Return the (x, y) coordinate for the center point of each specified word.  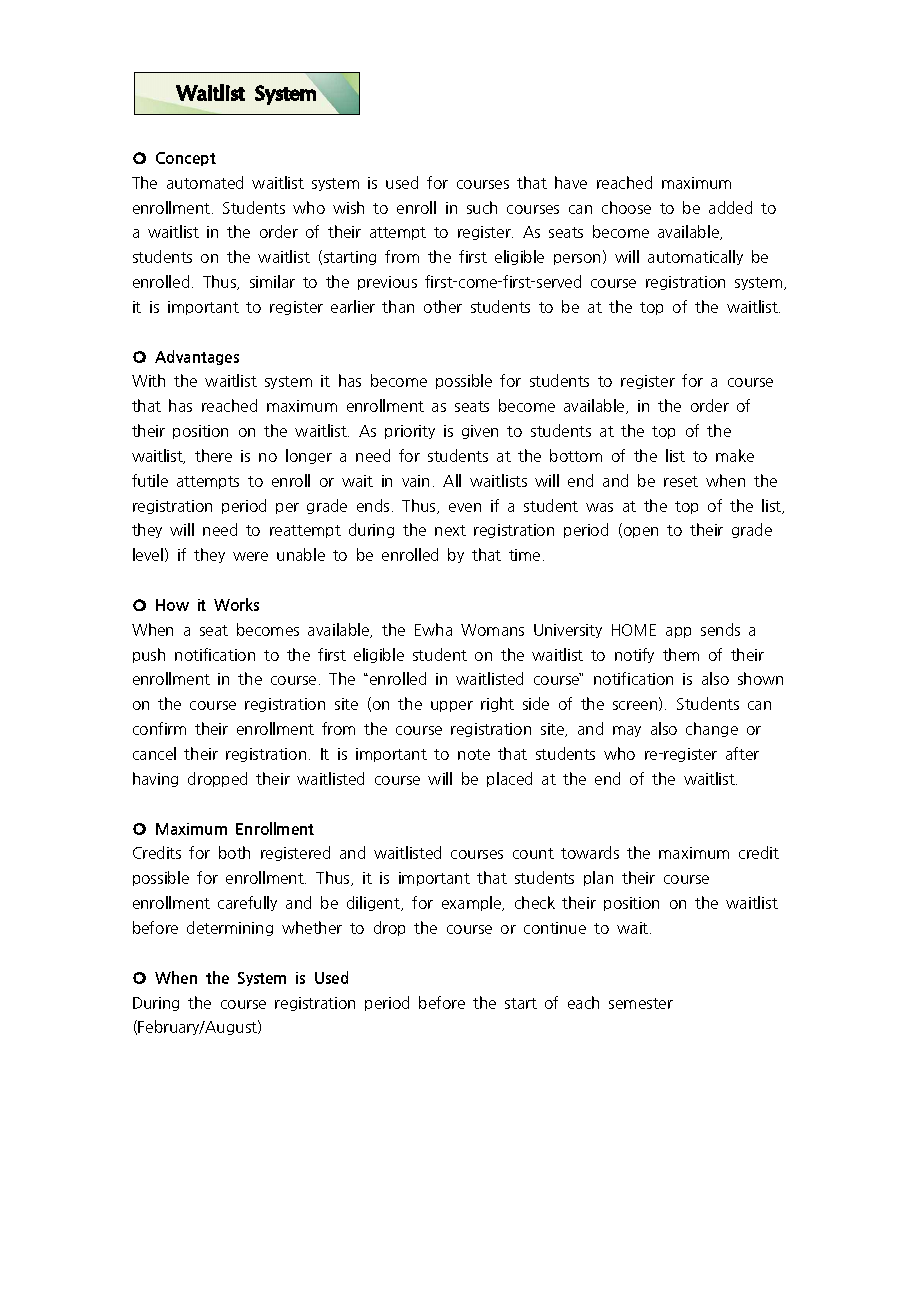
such (482, 207)
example (472, 903)
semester (641, 1003)
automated (205, 182)
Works (236, 604)
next (450, 530)
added (730, 207)
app (678, 632)
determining (230, 928)
